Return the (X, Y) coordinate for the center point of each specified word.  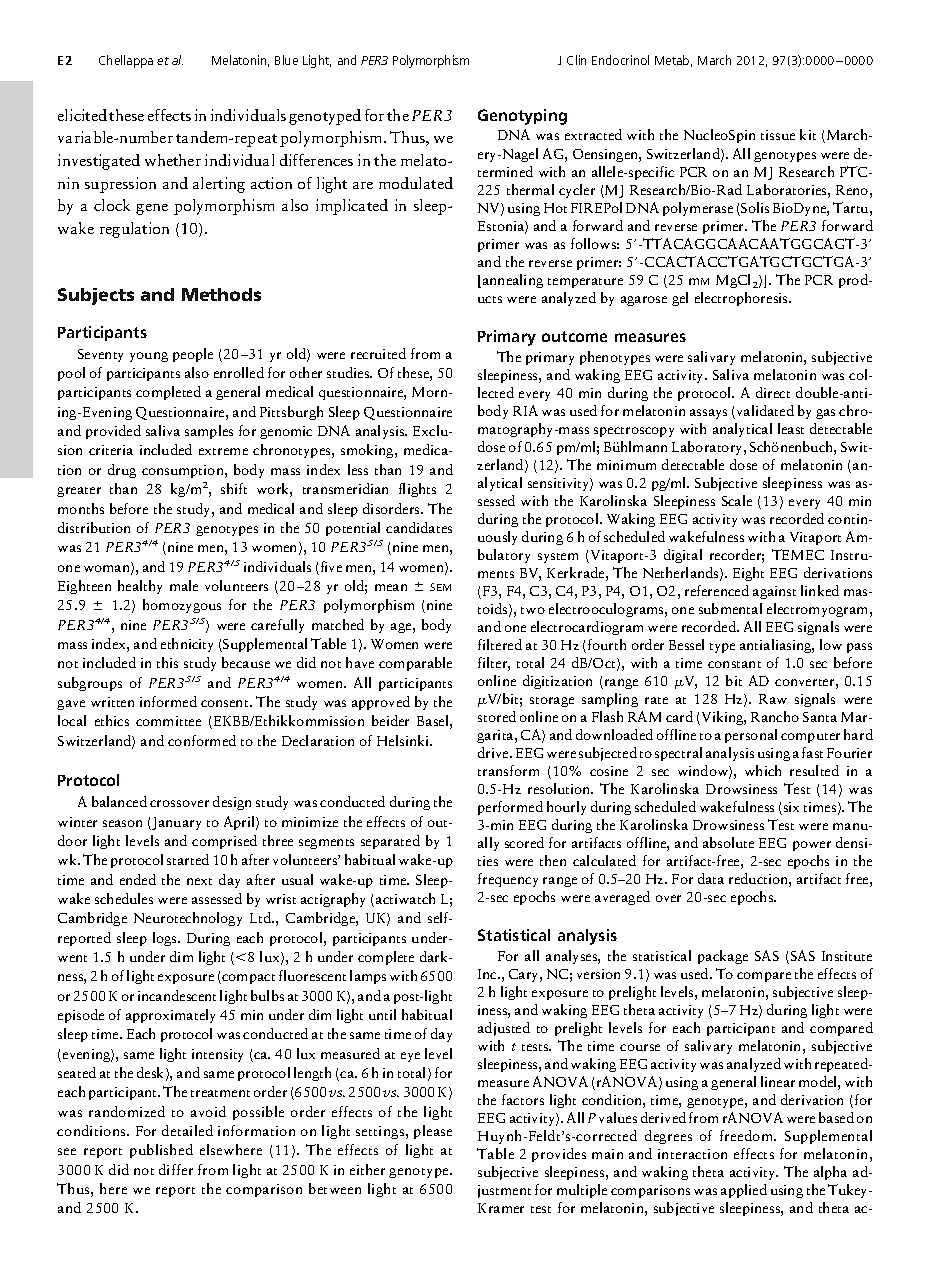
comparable (415, 664)
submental (730, 608)
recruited (378, 353)
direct (773, 392)
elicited (82, 115)
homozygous (182, 606)
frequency (508, 880)
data (711, 878)
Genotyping (522, 117)
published (161, 1151)
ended (138, 879)
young (149, 357)
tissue (778, 135)
